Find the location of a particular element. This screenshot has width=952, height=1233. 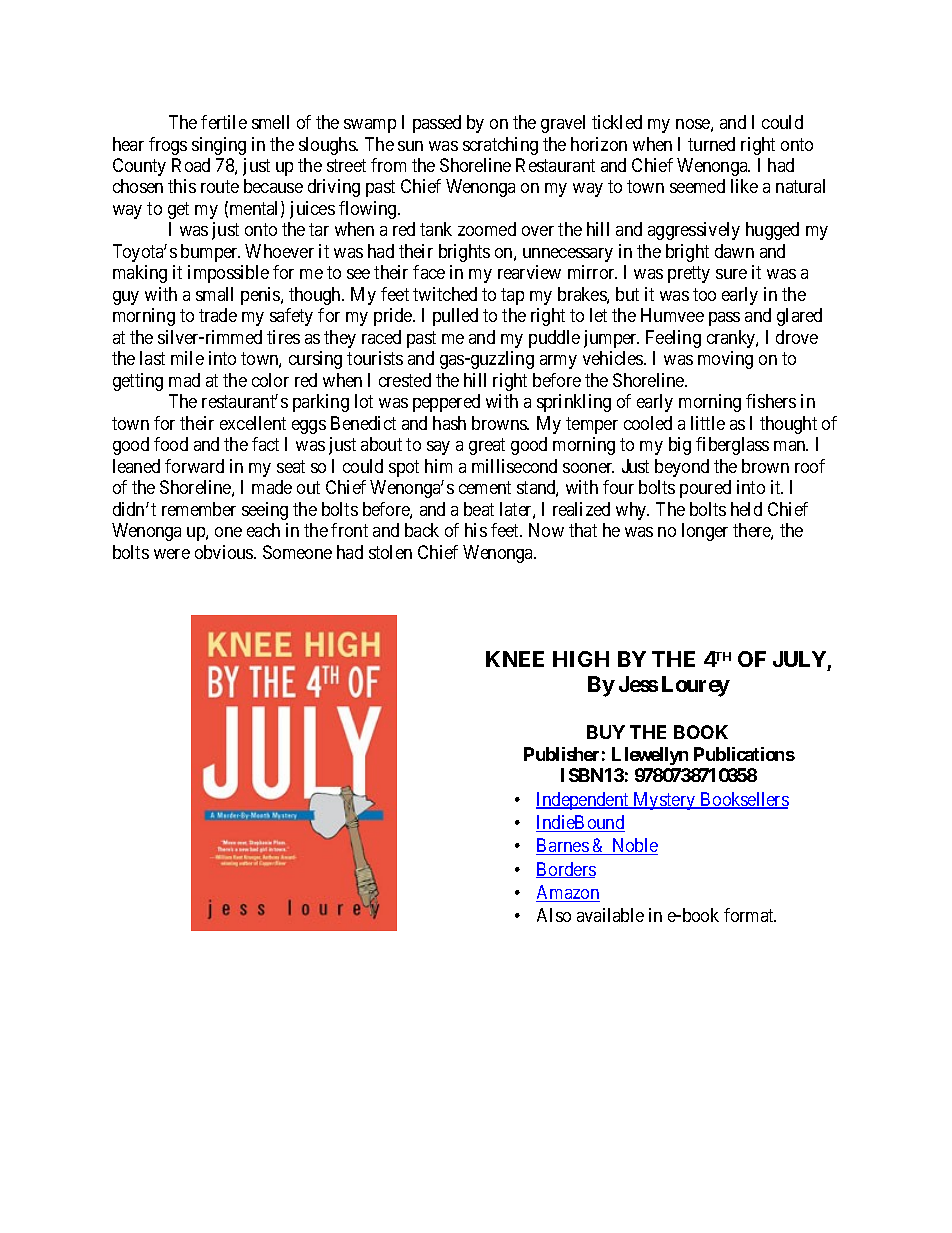

food is located at coordinates (171, 444).
